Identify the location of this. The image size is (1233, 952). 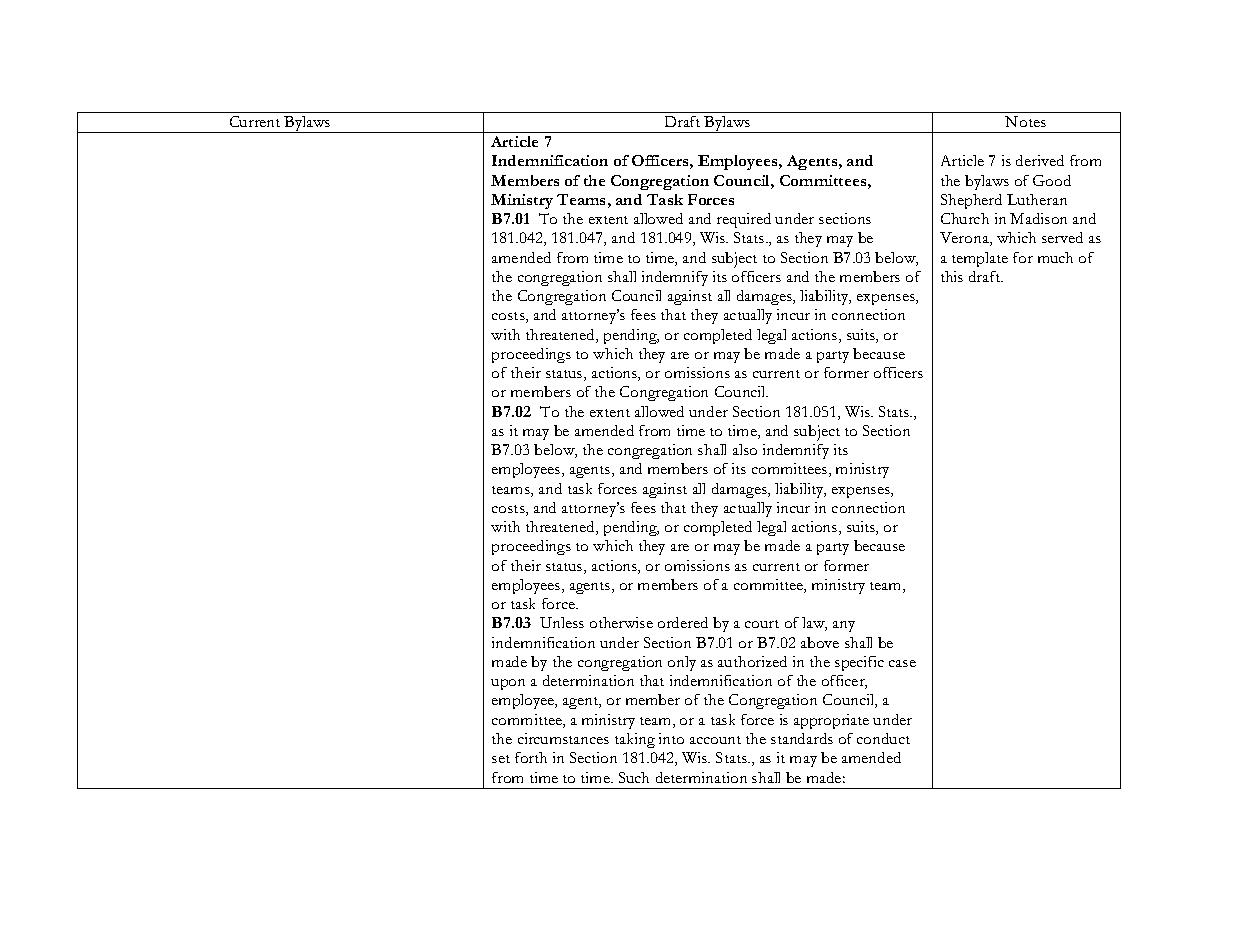
(952, 276).
